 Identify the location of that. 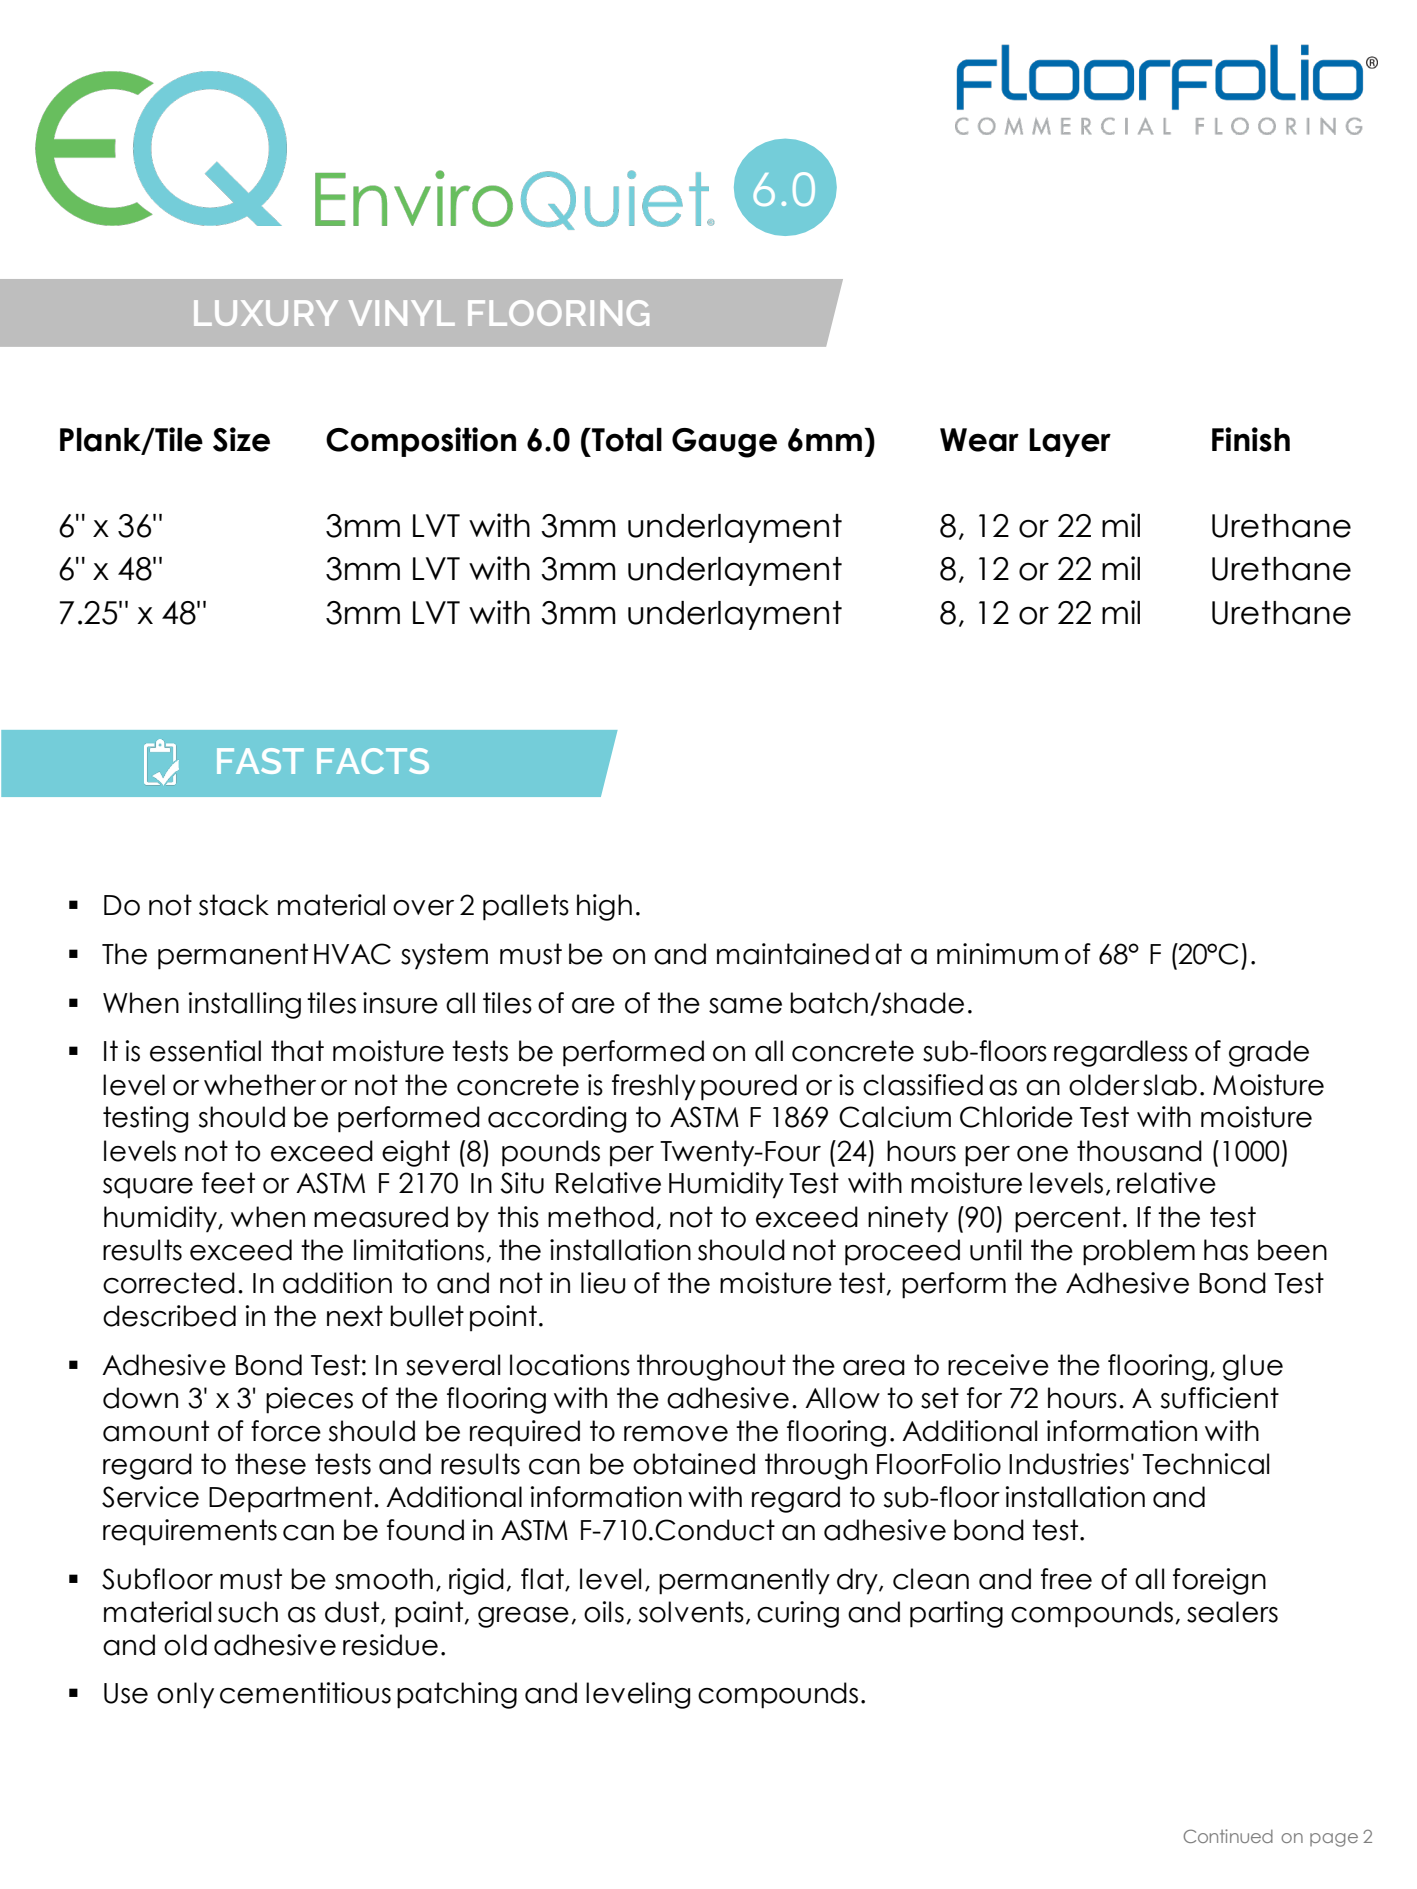
(297, 1051).
